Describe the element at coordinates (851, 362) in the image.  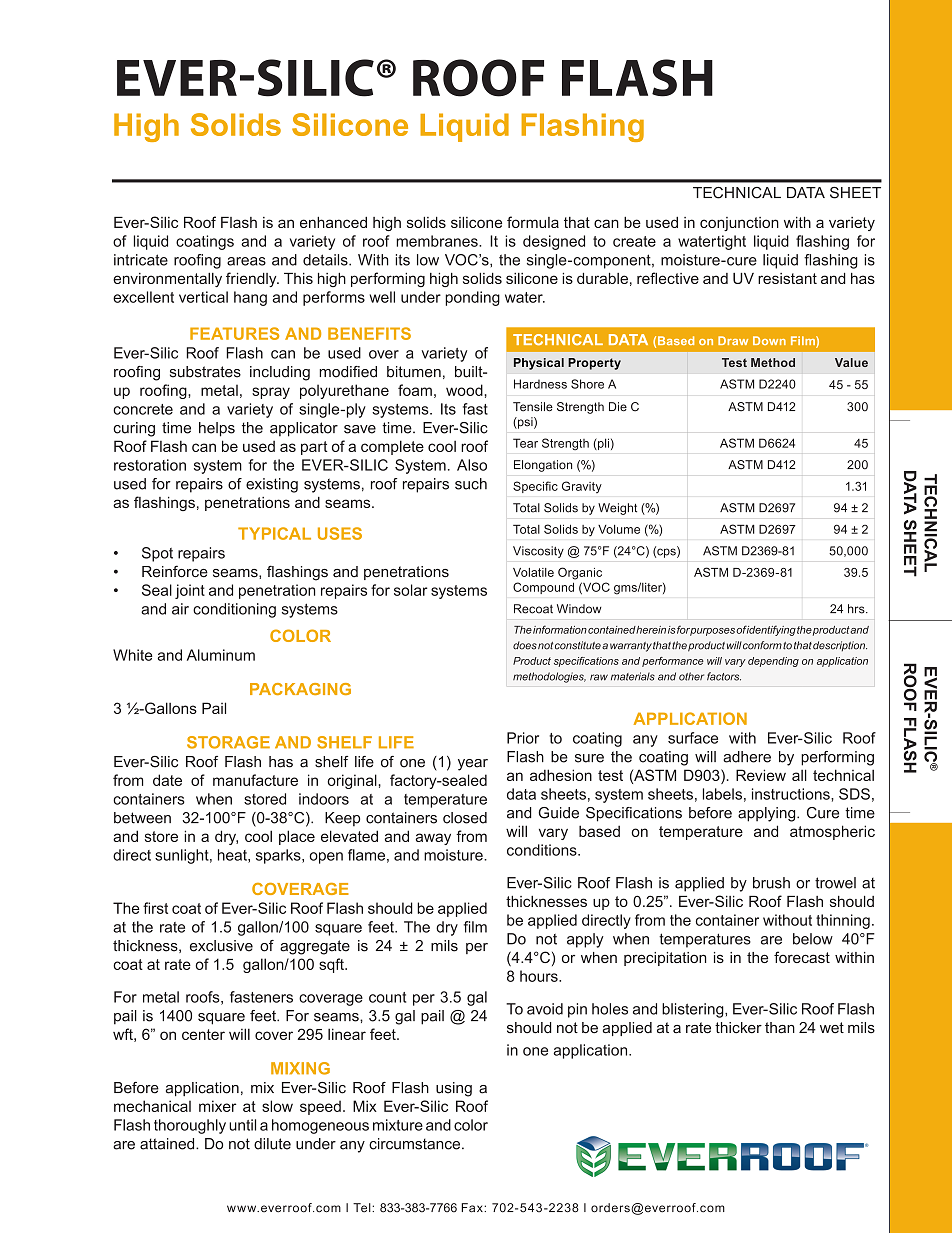
I see `Value` at that location.
